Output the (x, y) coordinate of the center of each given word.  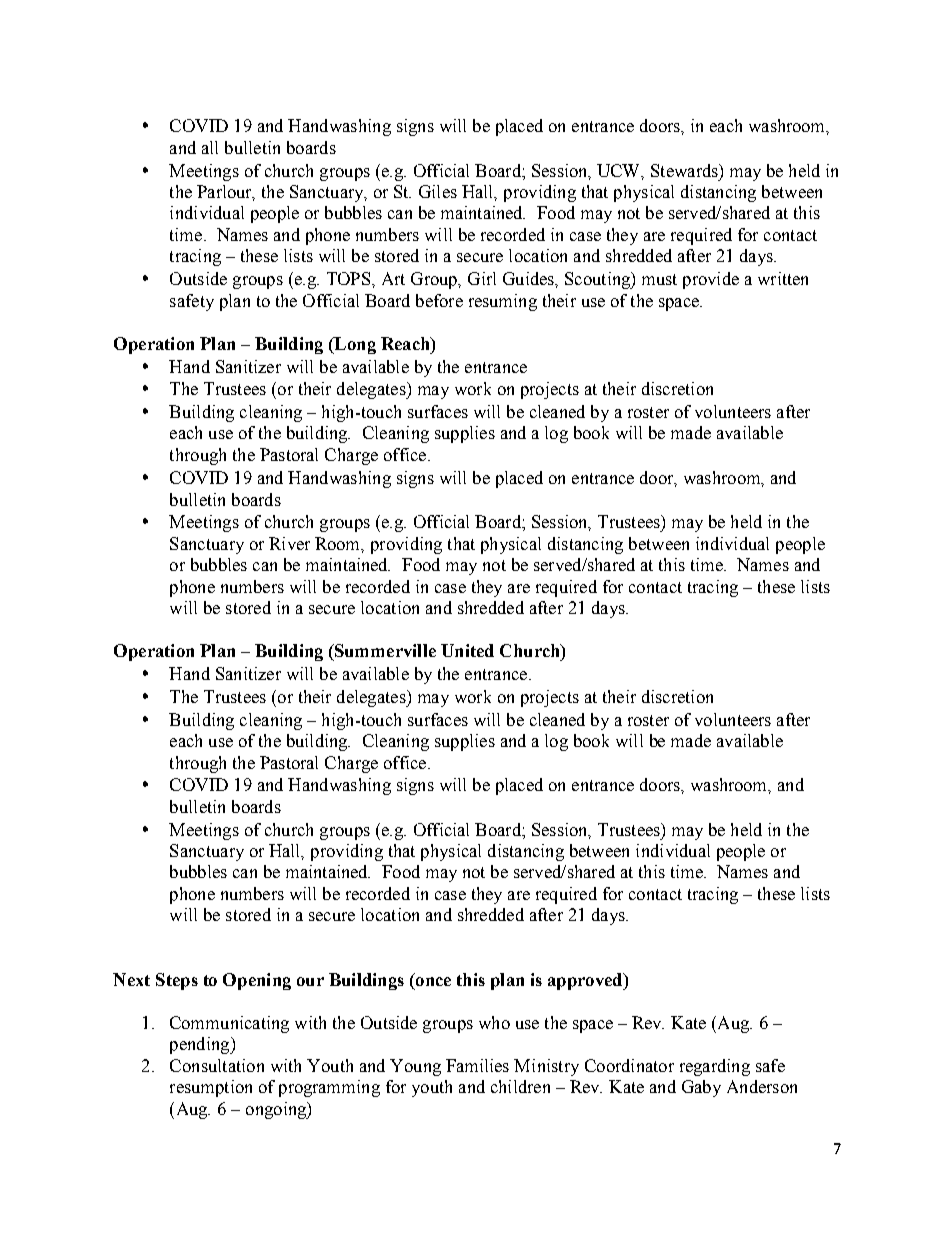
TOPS (350, 278)
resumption (211, 1088)
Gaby (701, 1088)
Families (477, 1065)
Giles (438, 191)
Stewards (685, 170)
